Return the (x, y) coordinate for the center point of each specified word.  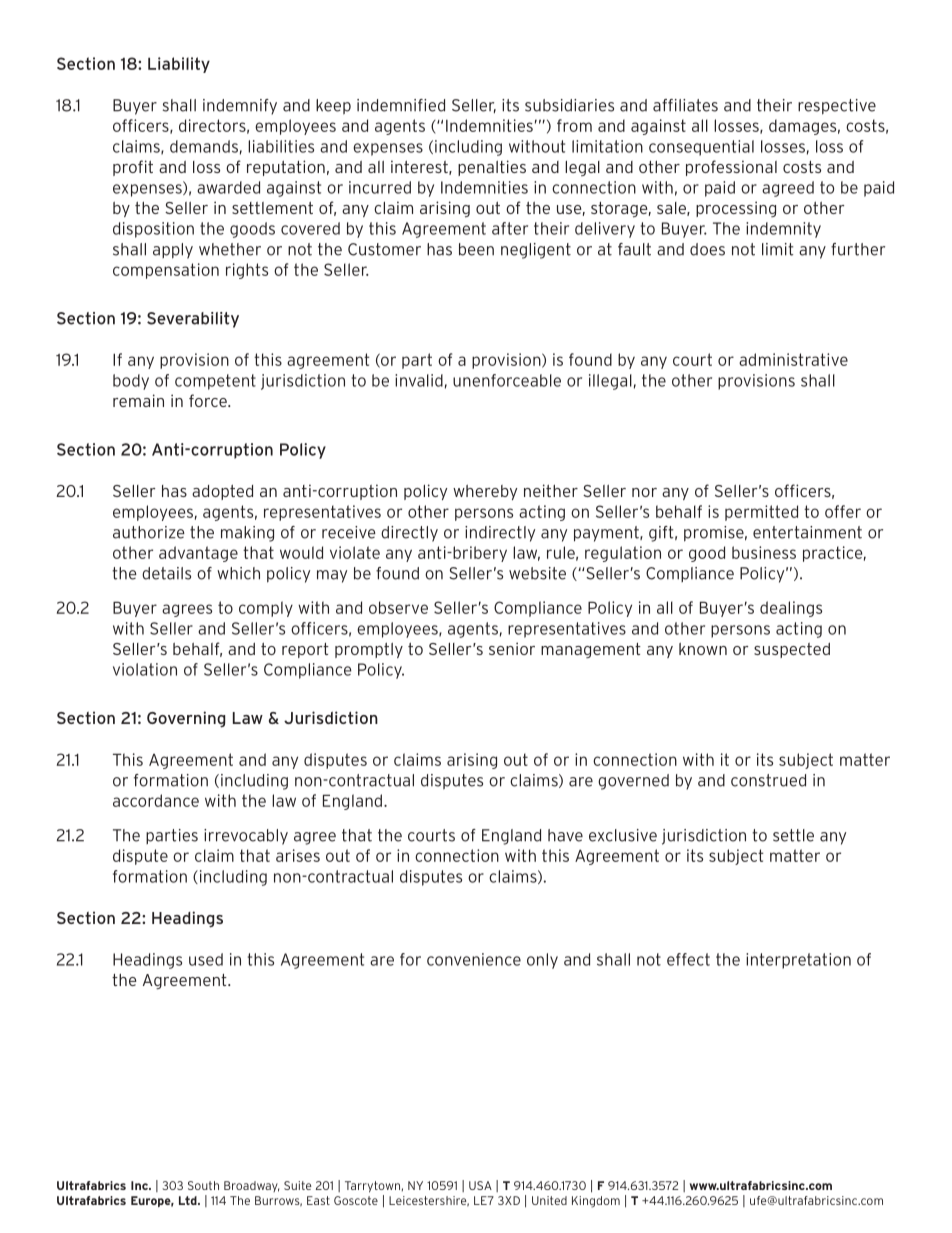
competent (215, 382)
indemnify (240, 107)
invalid (419, 380)
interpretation (798, 961)
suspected (792, 650)
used (206, 959)
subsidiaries (569, 105)
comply (266, 609)
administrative (793, 359)
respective (837, 107)
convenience (474, 959)
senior (512, 648)
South (203, 1185)
